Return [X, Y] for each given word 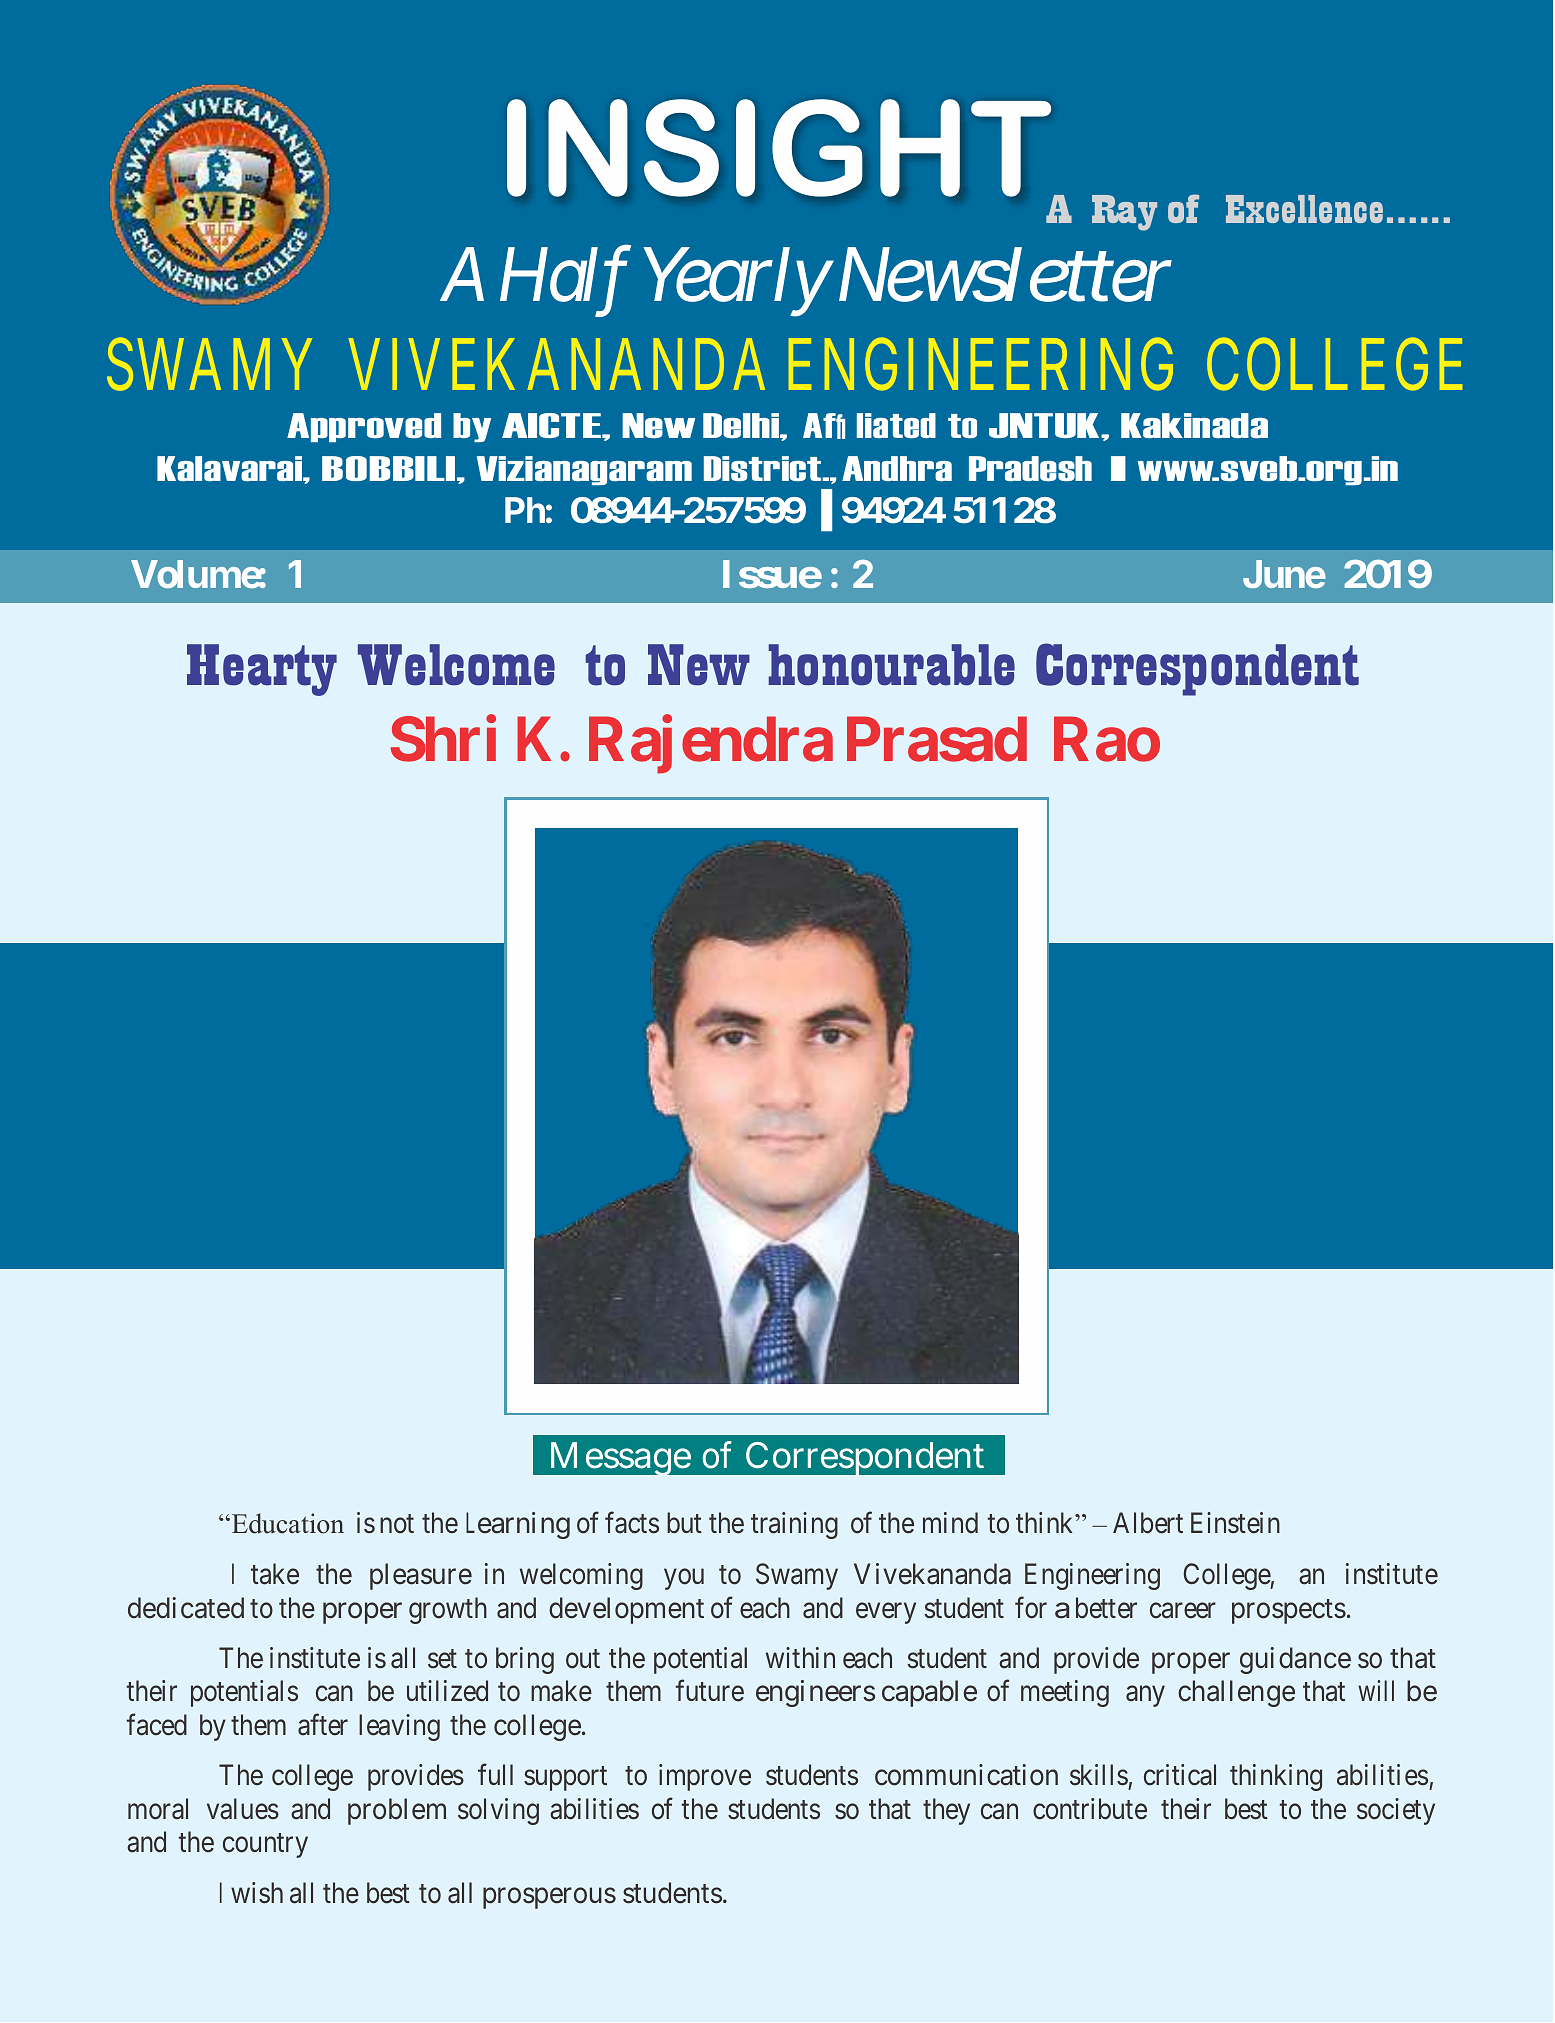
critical [1180, 1775]
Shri [443, 739]
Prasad [937, 740]
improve [705, 1777]
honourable [892, 665]
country [265, 1846]
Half [565, 283]
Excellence [1304, 209]
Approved [364, 427]
